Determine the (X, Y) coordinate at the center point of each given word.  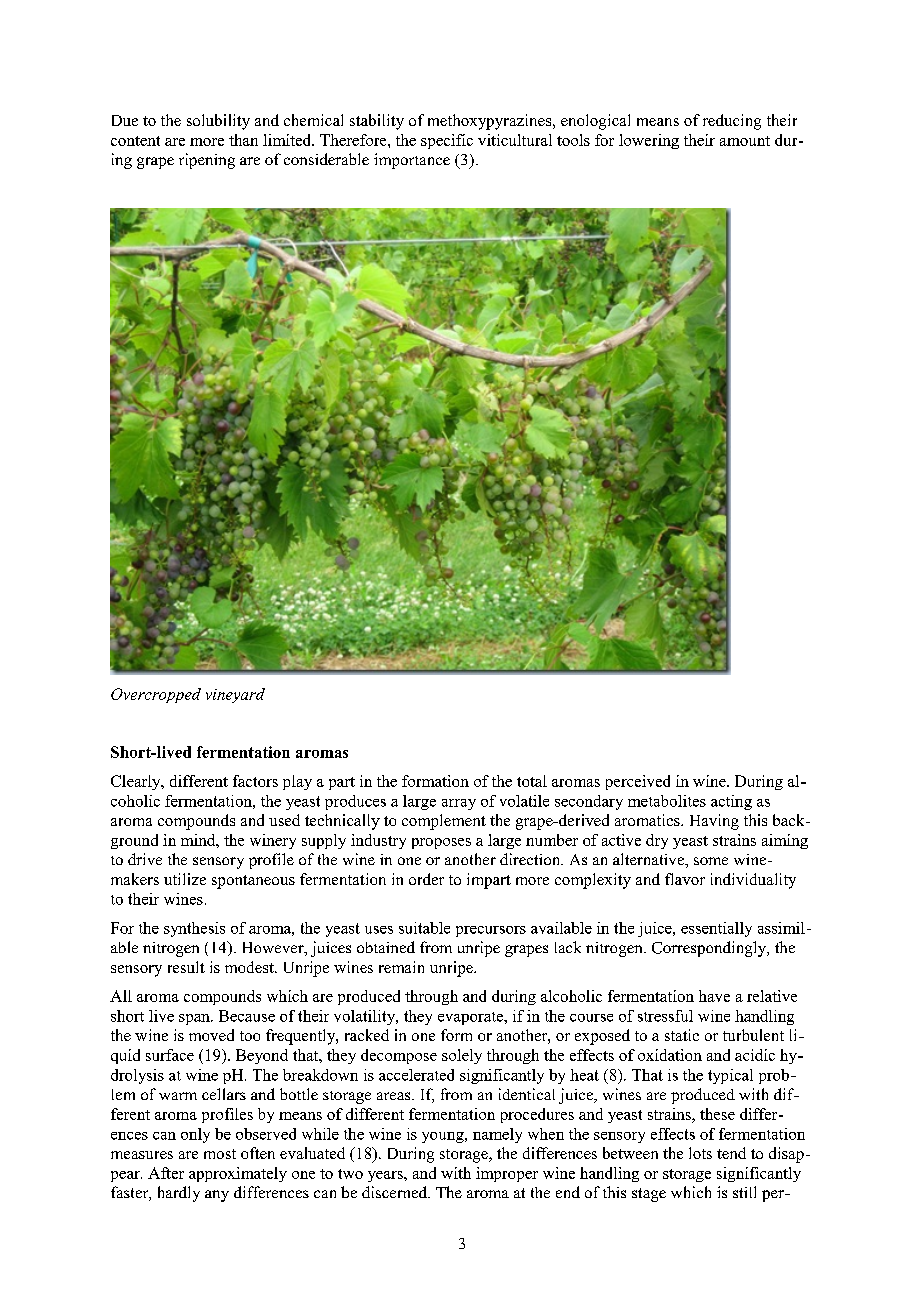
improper (507, 1174)
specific (447, 141)
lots (700, 1153)
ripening (207, 161)
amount (745, 141)
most (220, 1154)
